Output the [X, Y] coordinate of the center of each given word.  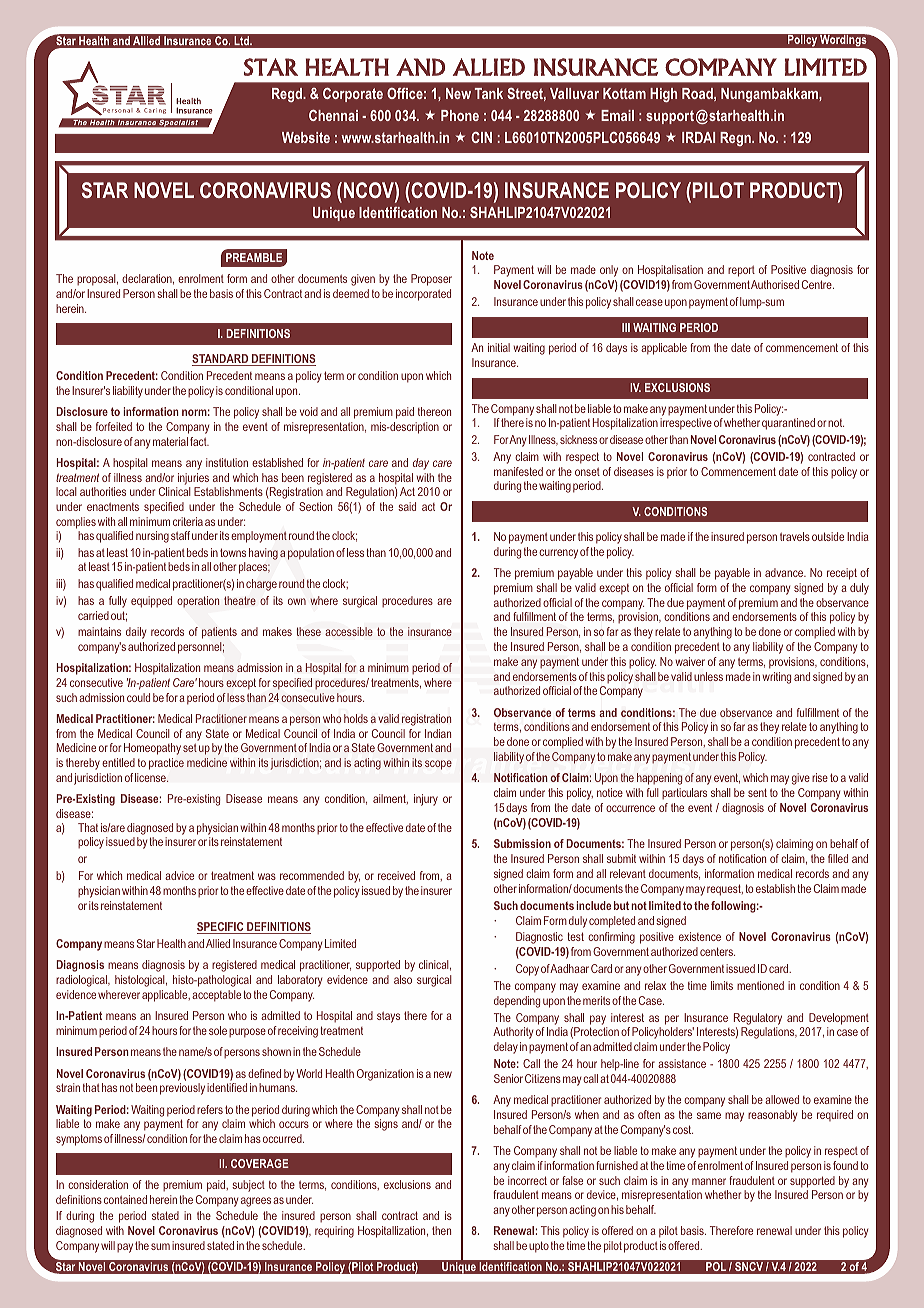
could [138, 697]
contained [124, 1199]
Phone [460, 115]
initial [499, 347]
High [663, 95]
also [403, 979]
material [170, 441]
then [441, 1230]
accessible [349, 631]
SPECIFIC [221, 928]
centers [717, 951]
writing [777, 678]
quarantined [788, 424]
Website [306, 137]
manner [709, 1181]
